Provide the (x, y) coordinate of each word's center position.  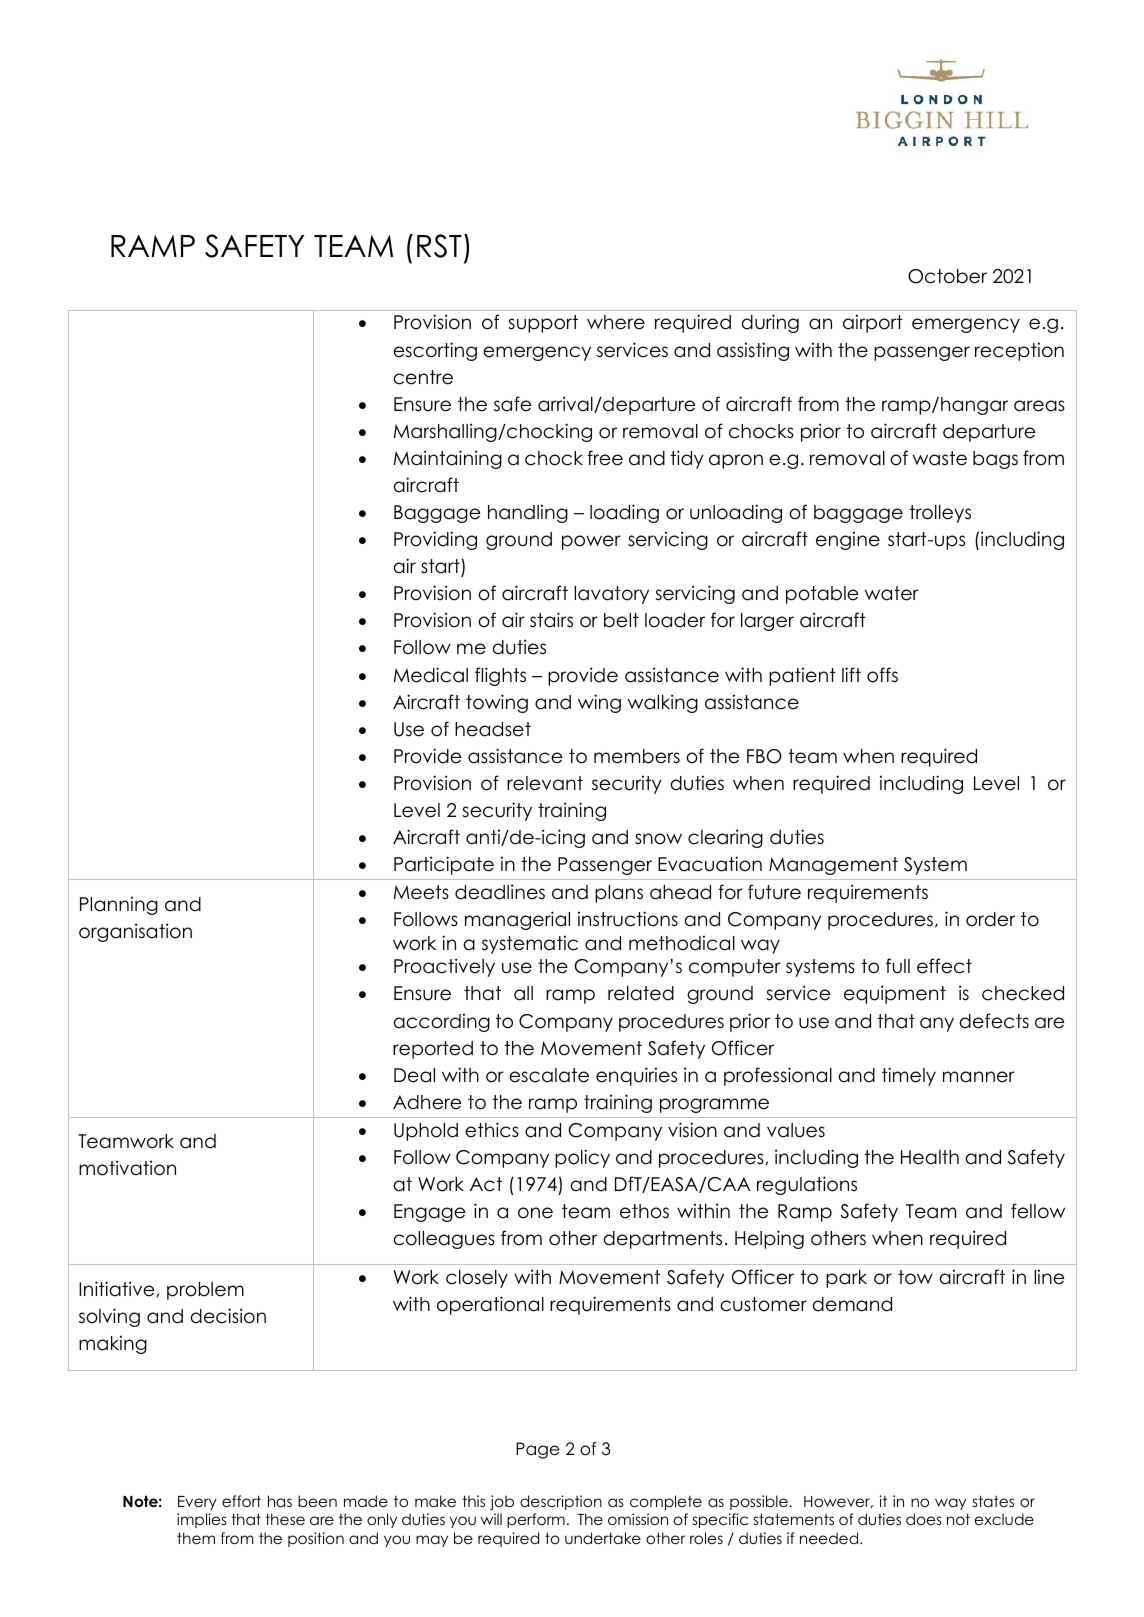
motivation (127, 1168)
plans (619, 894)
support (543, 324)
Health (930, 1157)
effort (241, 1501)
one (535, 1213)
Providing (435, 540)
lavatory (611, 595)
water (892, 593)
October (947, 276)
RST (439, 246)
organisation (135, 932)
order (990, 919)
